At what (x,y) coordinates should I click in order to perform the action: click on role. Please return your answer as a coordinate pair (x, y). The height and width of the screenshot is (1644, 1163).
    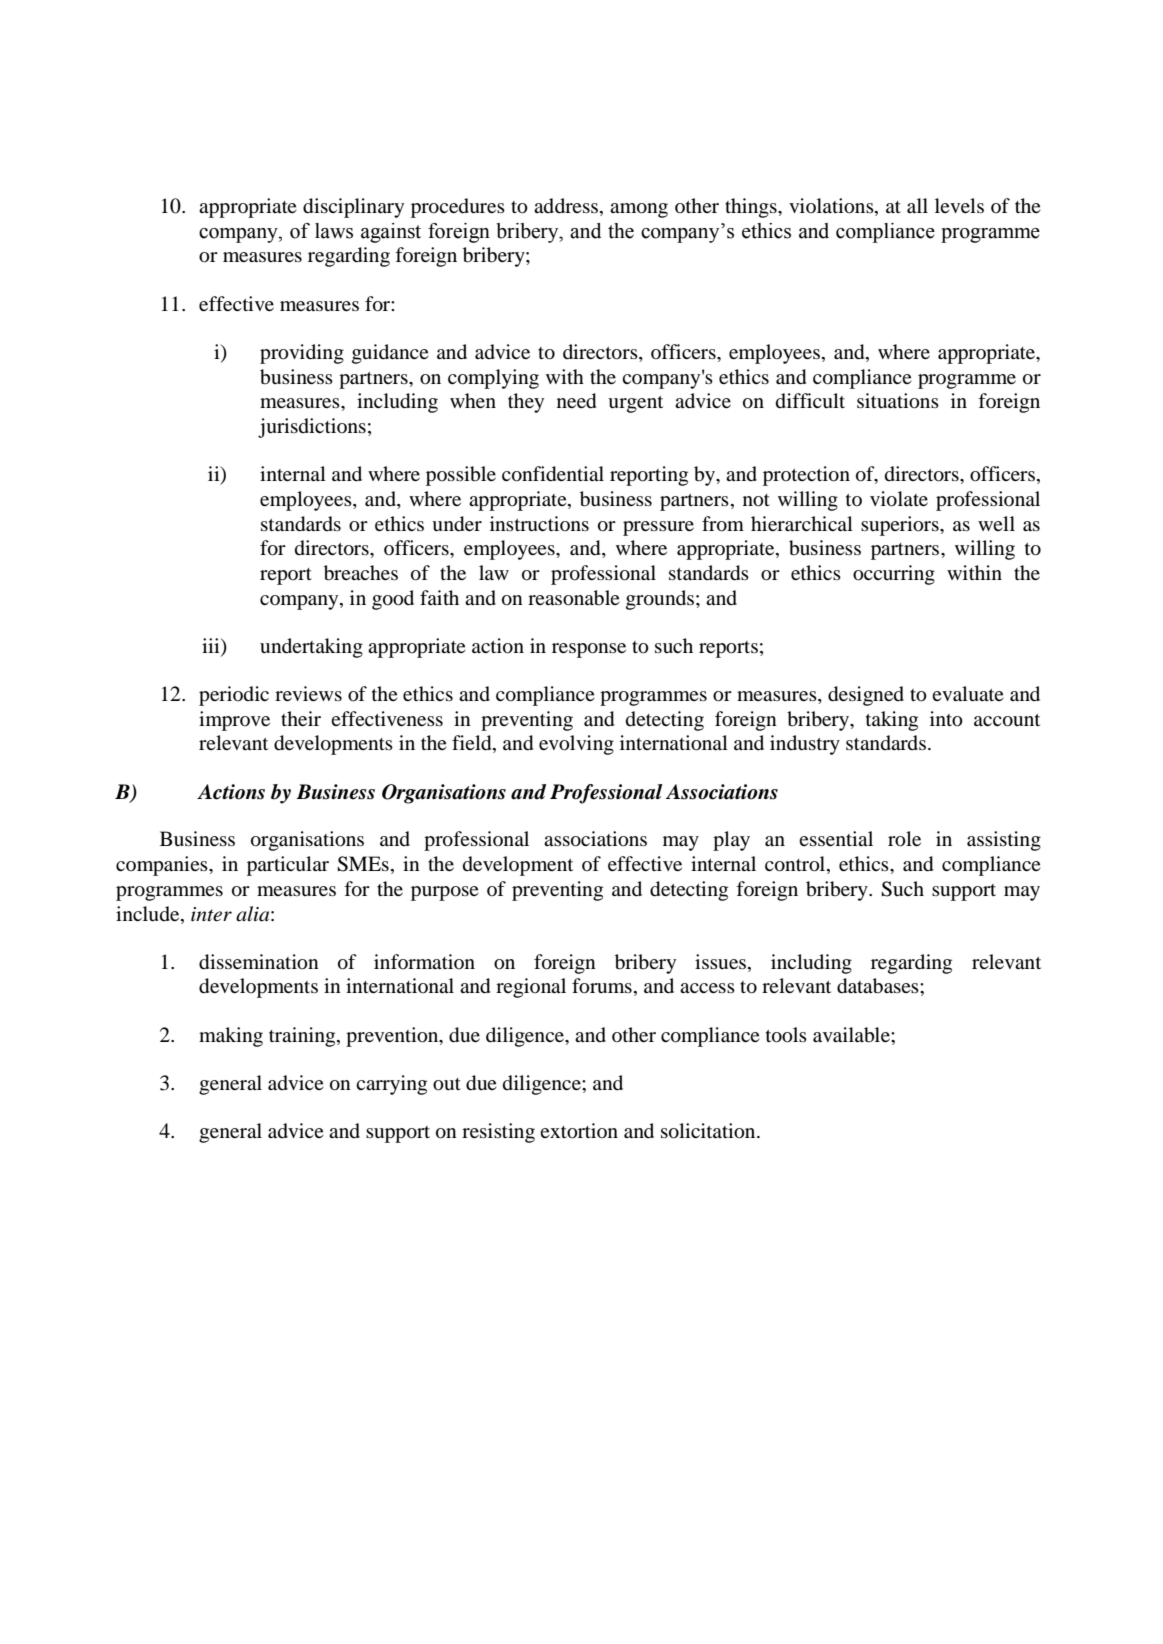
    Looking at the image, I should click on (904, 839).
